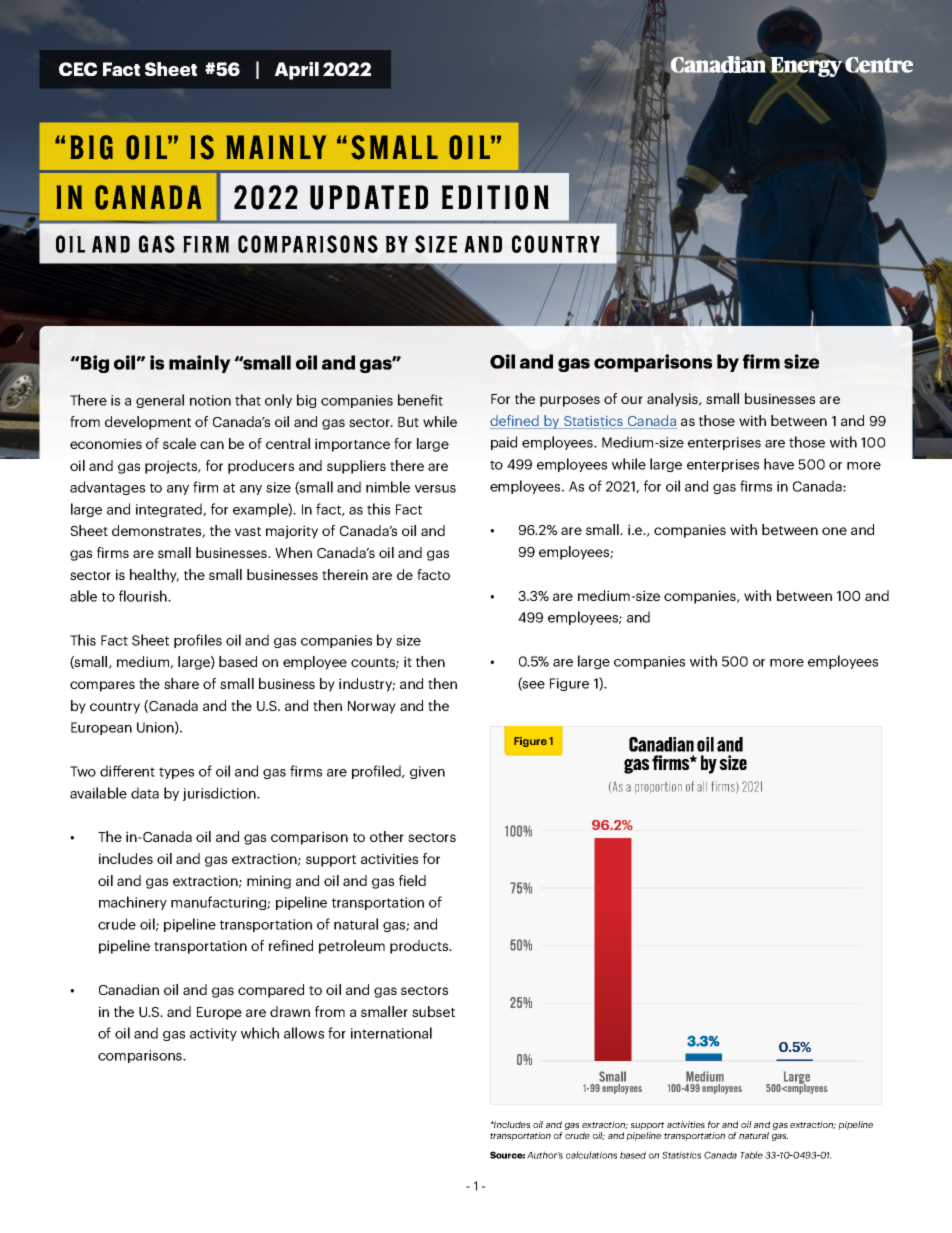 The image size is (952, 1233). I want to click on CEC, so click(78, 69).
